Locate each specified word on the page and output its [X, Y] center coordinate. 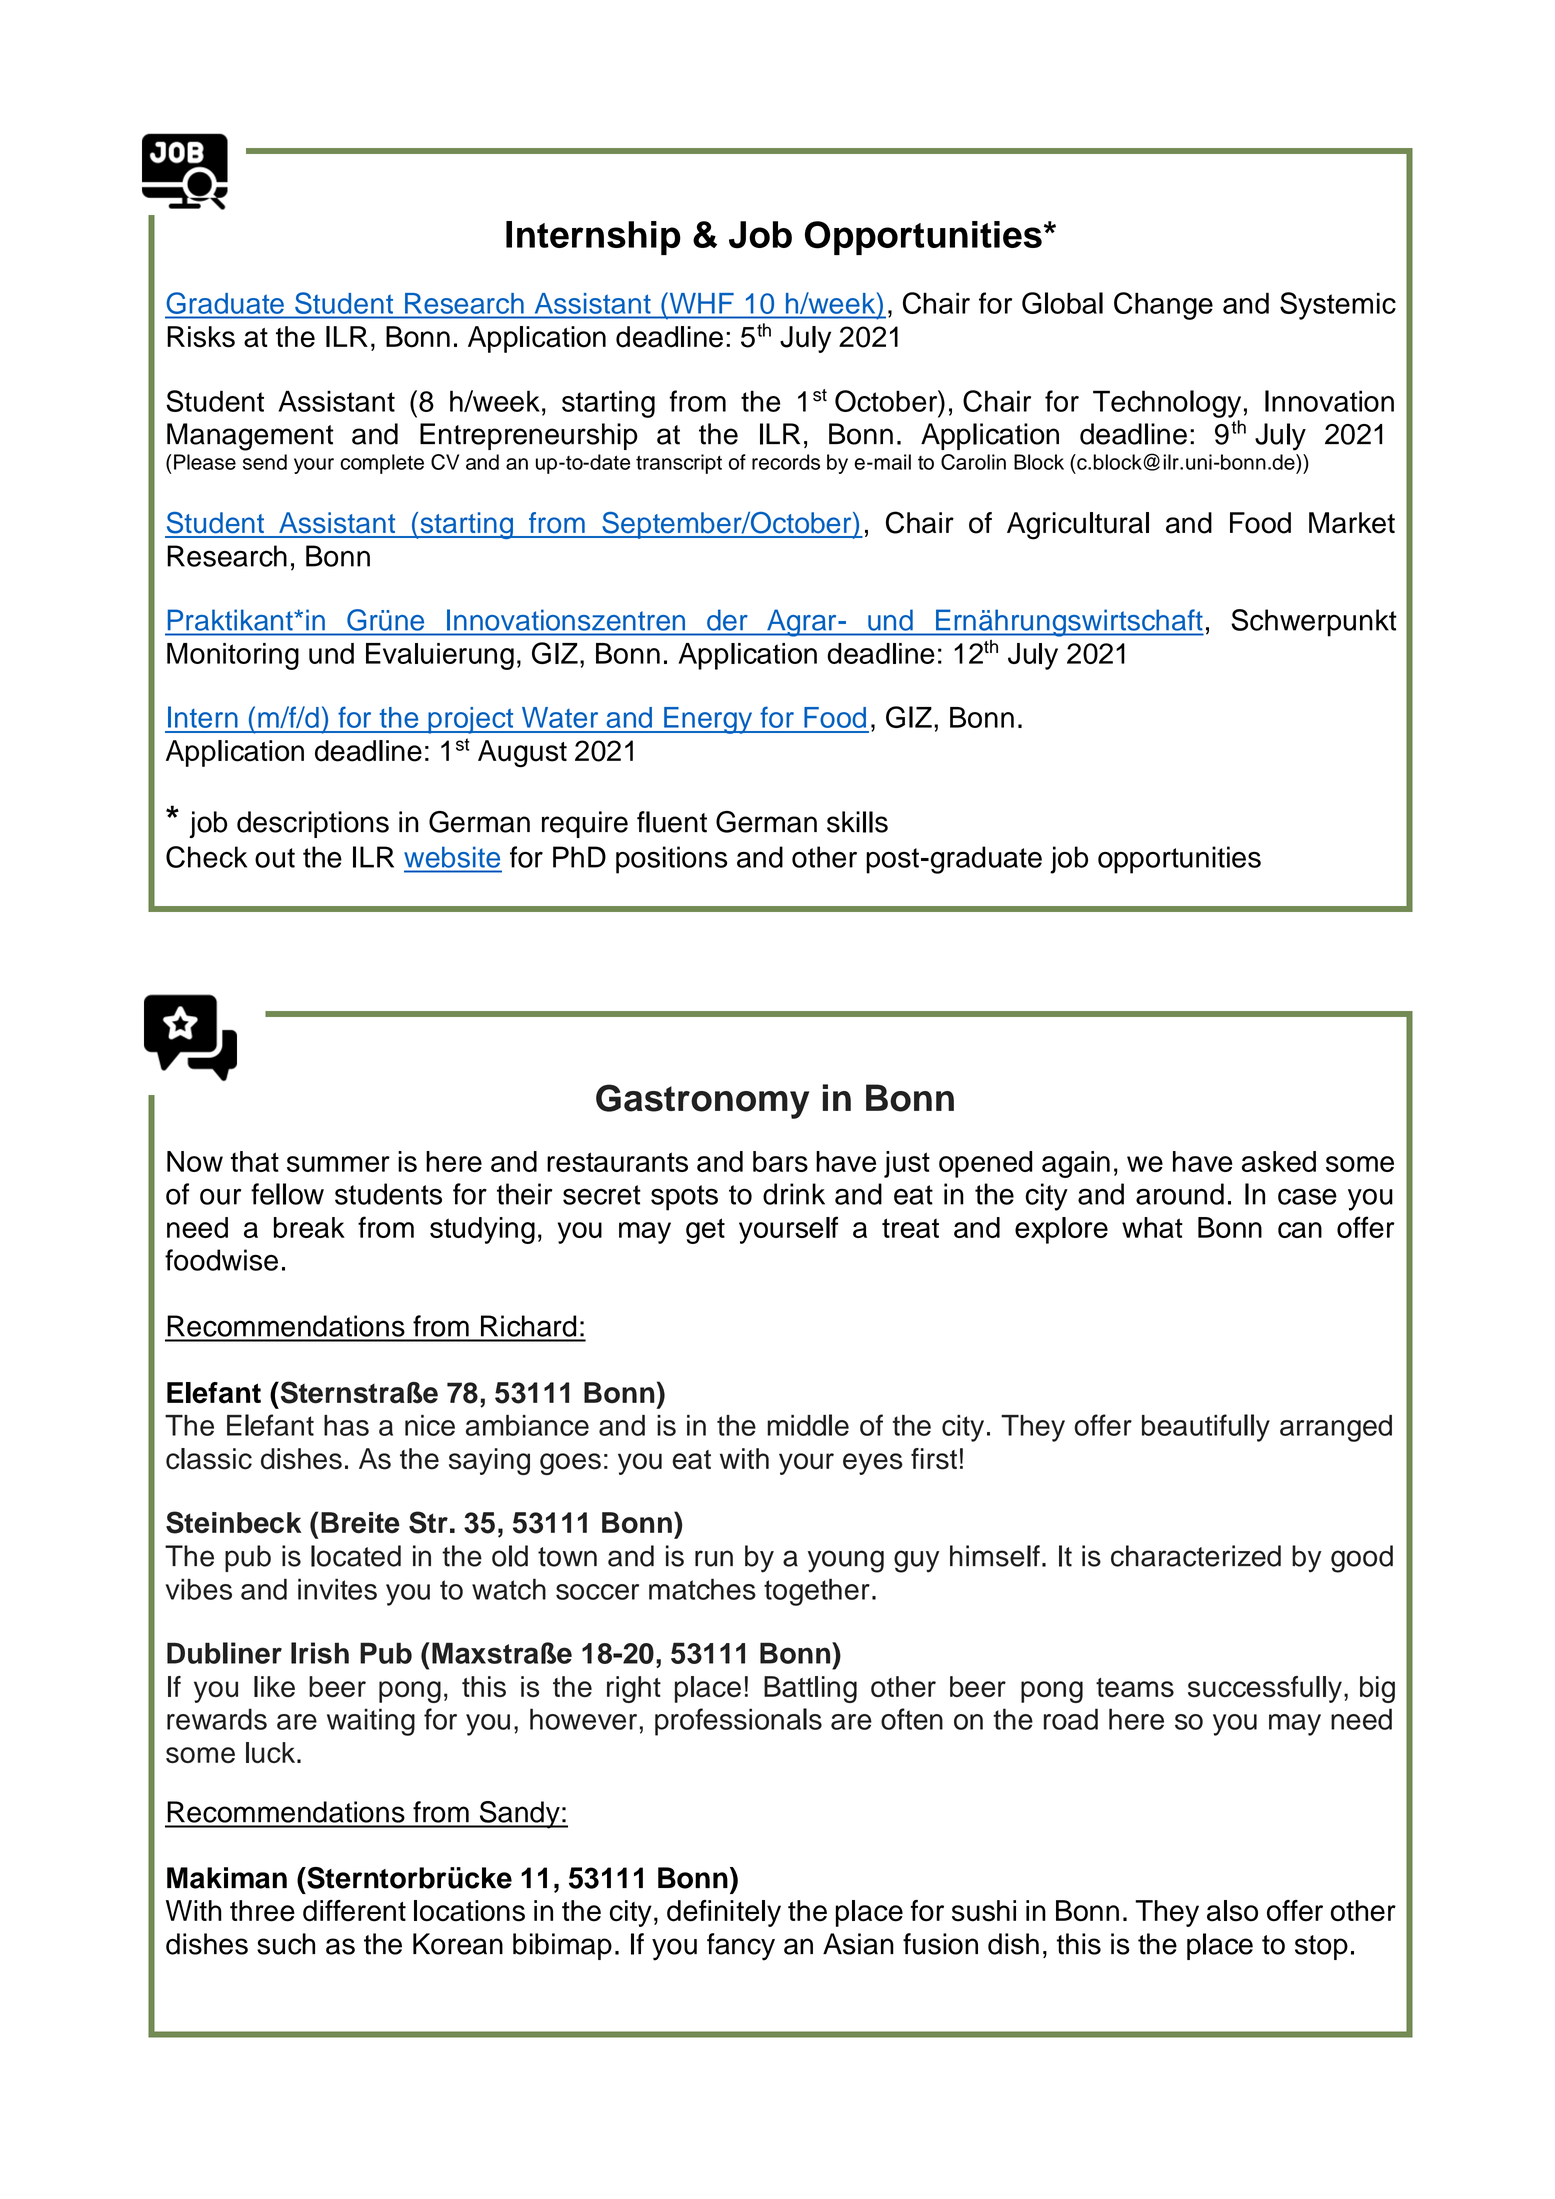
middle [808, 1425]
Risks [201, 337]
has [346, 1425]
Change [1163, 306]
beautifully [1206, 1428]
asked [1279, 1161]
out [275, 858]
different [354, 1911]
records [786, 462]
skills [857, 822]
